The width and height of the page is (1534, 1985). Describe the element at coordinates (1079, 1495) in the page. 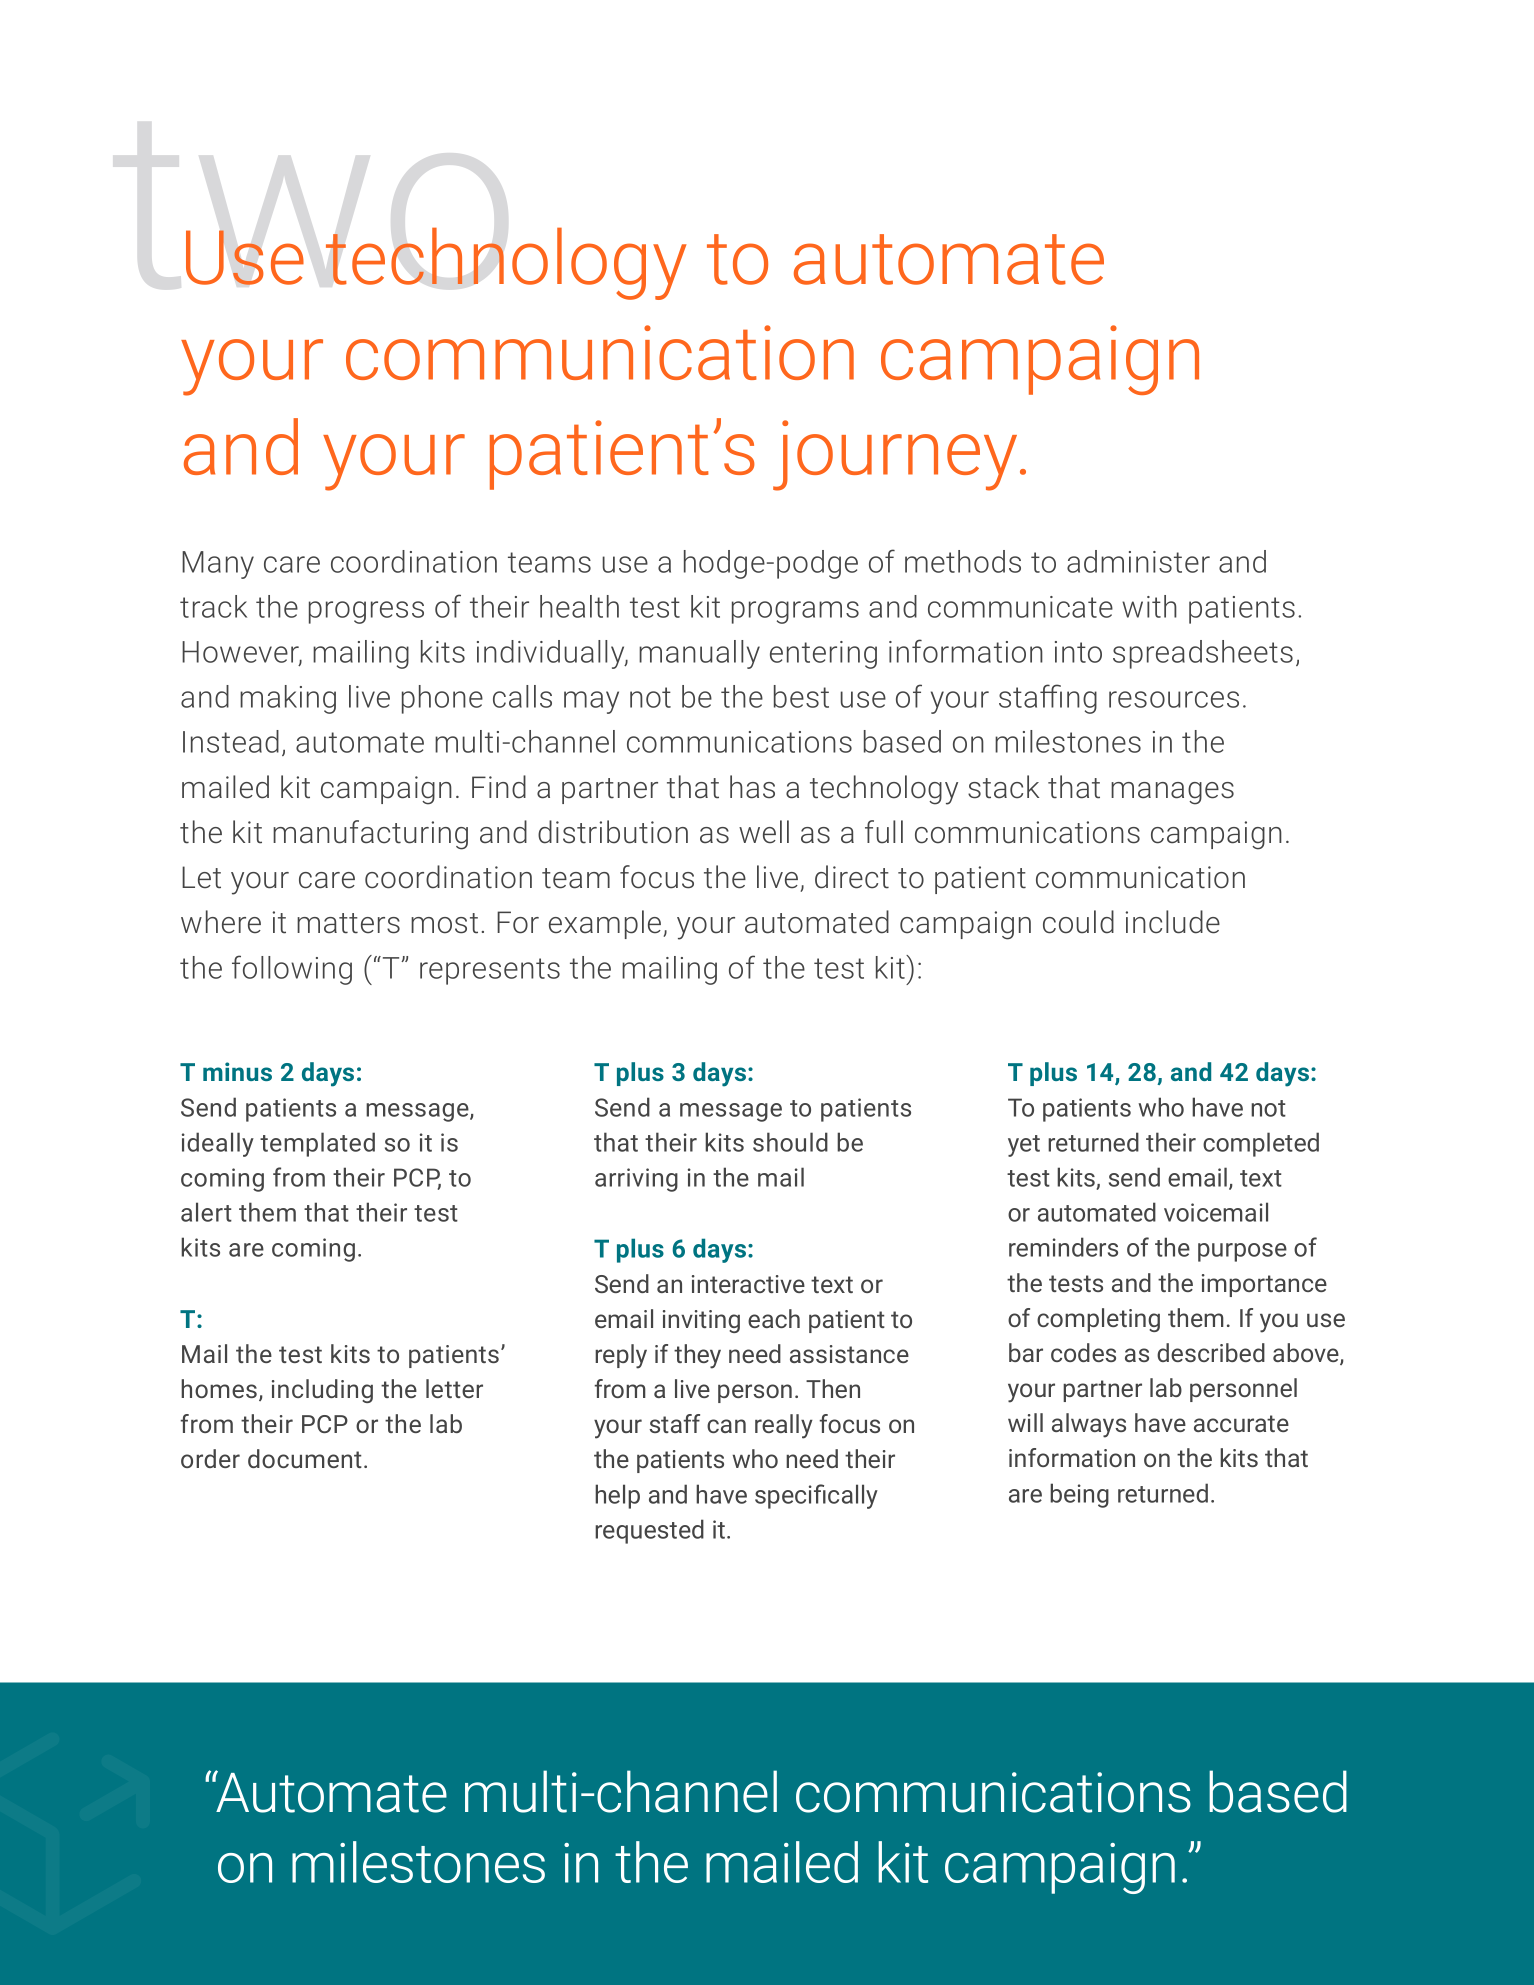

I see `being` at that location.
